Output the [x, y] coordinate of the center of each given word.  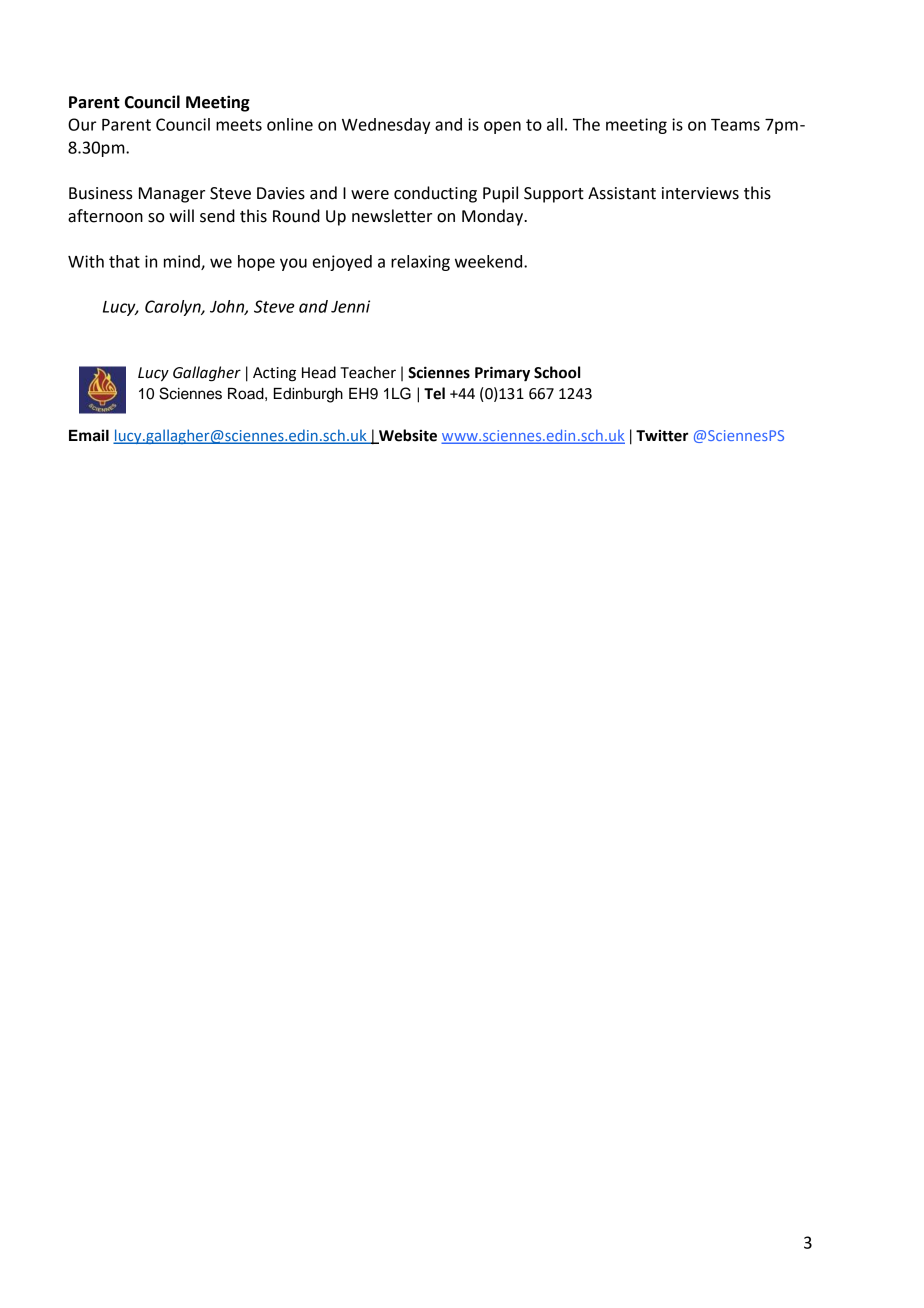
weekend [490, 261]
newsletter [392, 216]
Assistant [622, 193]
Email [89, 435]
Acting [274, 374]
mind [183, 262]
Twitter [662, 436]
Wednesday [386, 126]
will [181, 215]
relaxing [420, 263]
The [586, 124]
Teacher [368, 372]
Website [407, 436]
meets [239, 125]
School [557, 372]
